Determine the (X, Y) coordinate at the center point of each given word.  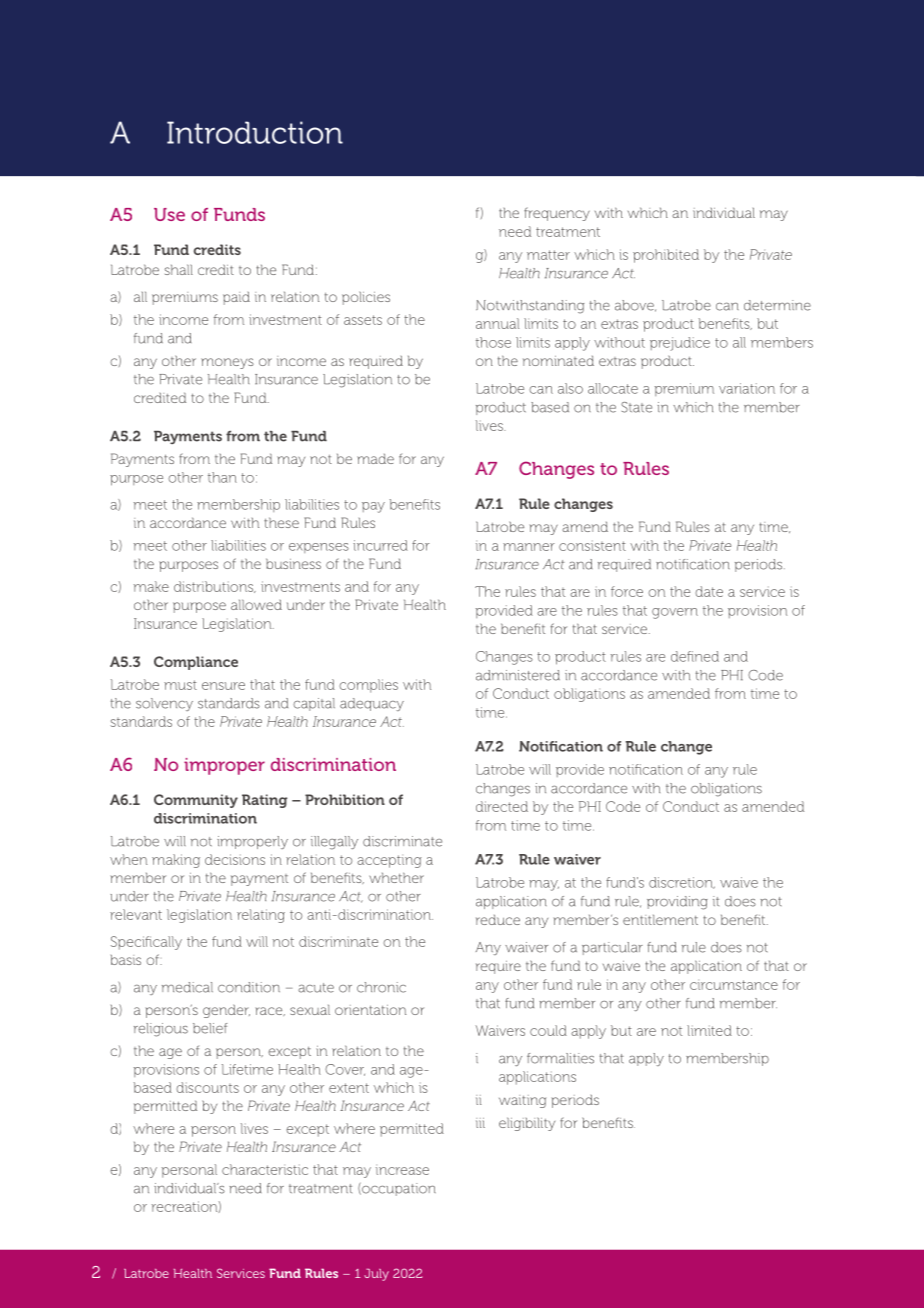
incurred (380, 545)
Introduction (255, 132)
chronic (381, 987)
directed (502, 806)
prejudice (680, 344)
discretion (682, 883)
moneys (227, 363)
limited (709, 1030)
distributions (215, 587)
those (493, 342)
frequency (557, 214)
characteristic (265, 1169)
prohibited (666, 256)
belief (210, 1028)
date (709, 591)
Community (196, 801)
